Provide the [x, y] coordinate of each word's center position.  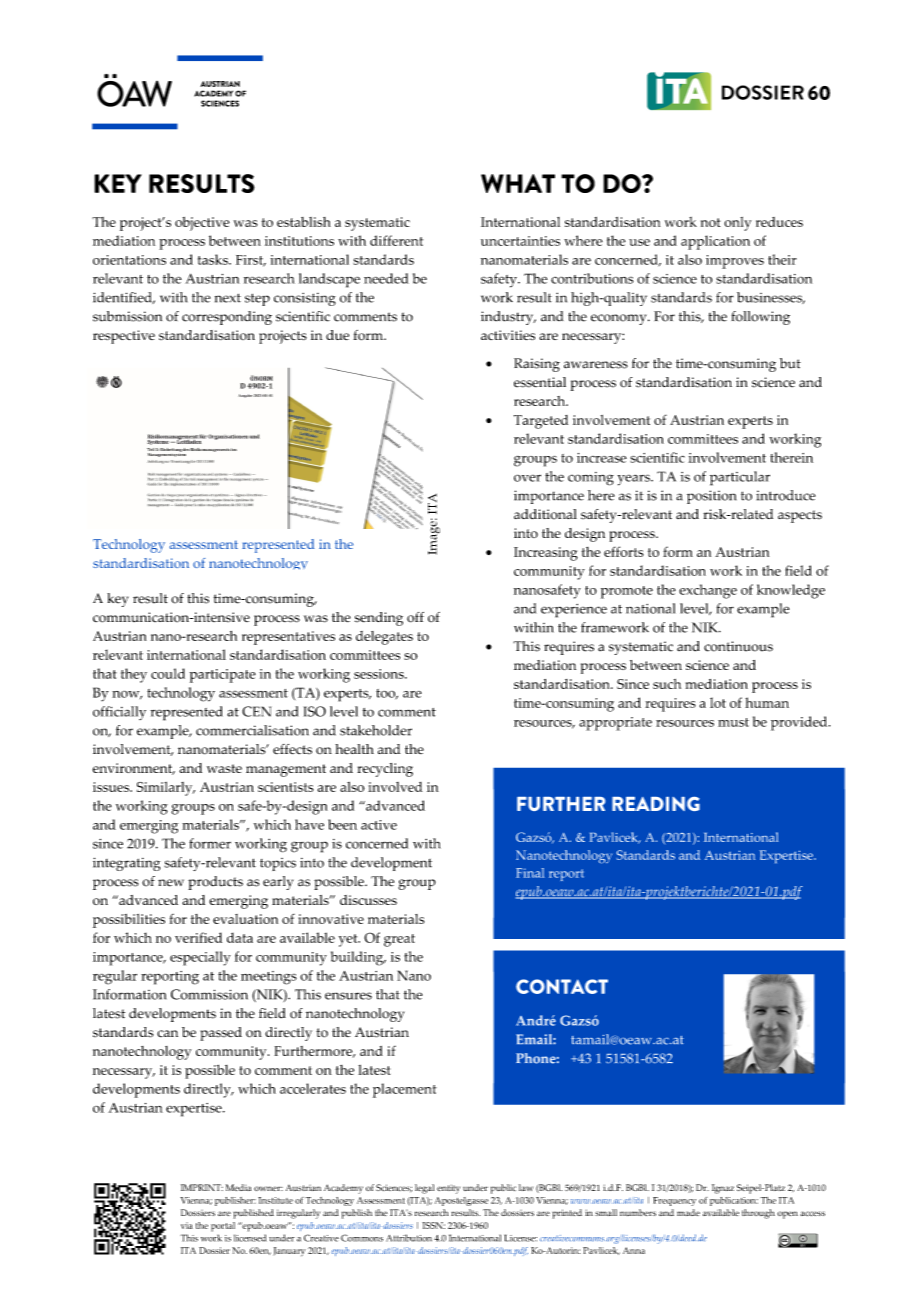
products [215, 883]
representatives [288, 638]
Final [530, 873]
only [737, 224]
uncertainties [520, 241]
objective [202, 224]
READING [656, 804]
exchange [708, 591]
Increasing [546, 554]
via [187, 1225]
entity [448, 1189]
